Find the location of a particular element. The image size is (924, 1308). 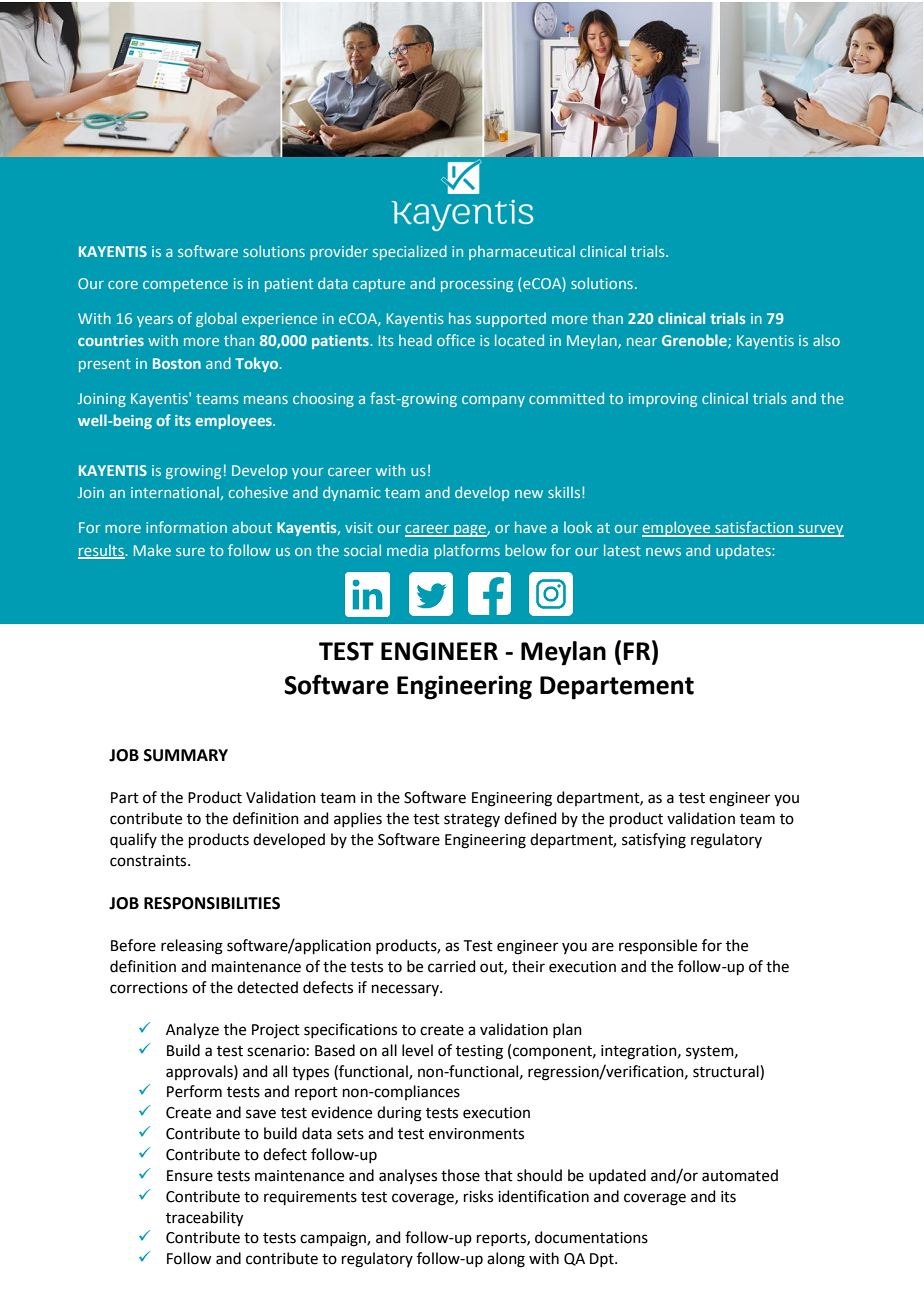

satisfying is located at coordinates (654, 841).
